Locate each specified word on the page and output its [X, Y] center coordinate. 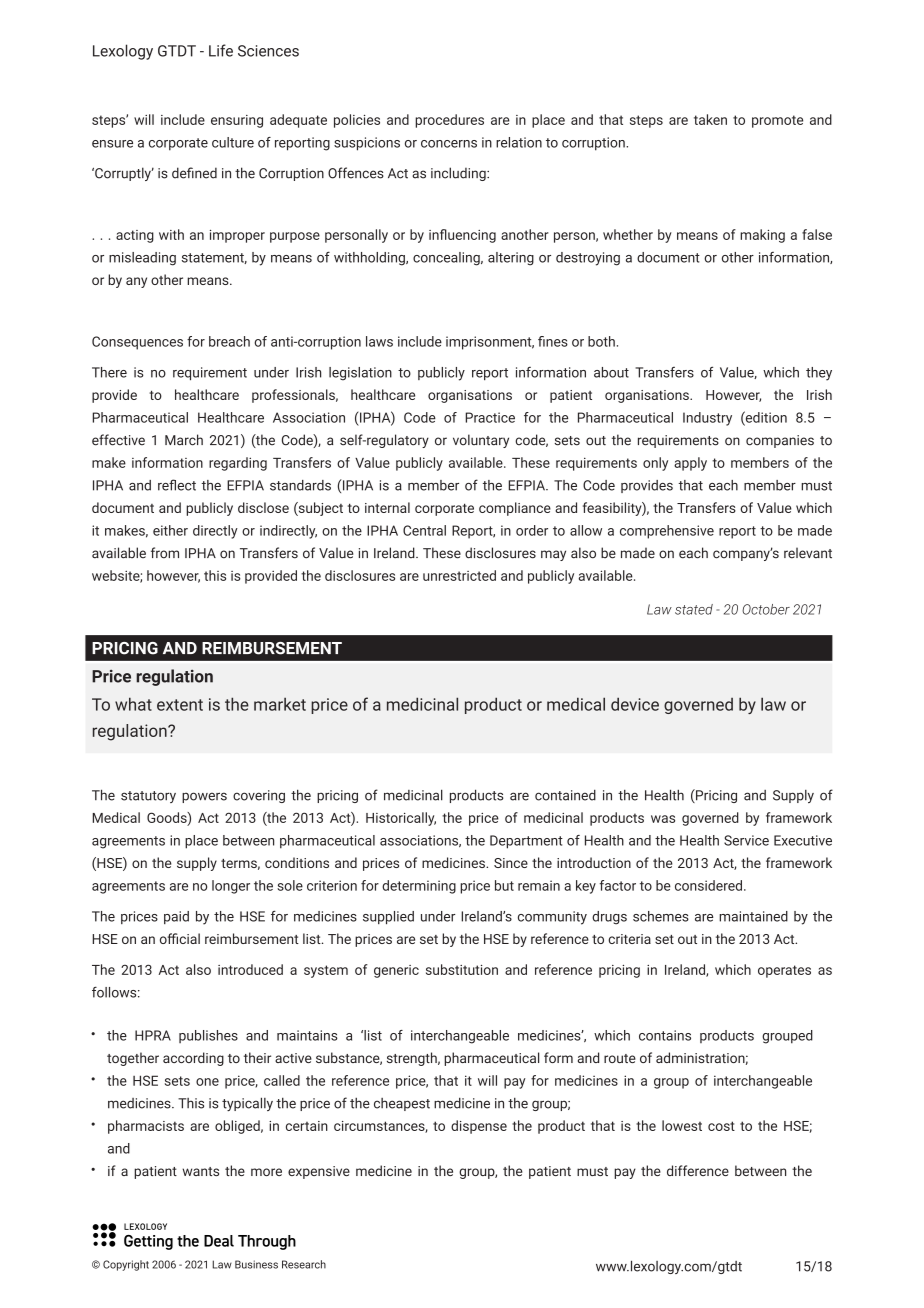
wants [200, 1171]
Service [746, 840]
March [184, 440]
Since [511, 863]
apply [690, 464]
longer [231, 887]
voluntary [481, 441]
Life [221, 50]
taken [710, 119]
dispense [479, 1127]
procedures [449, 121]
